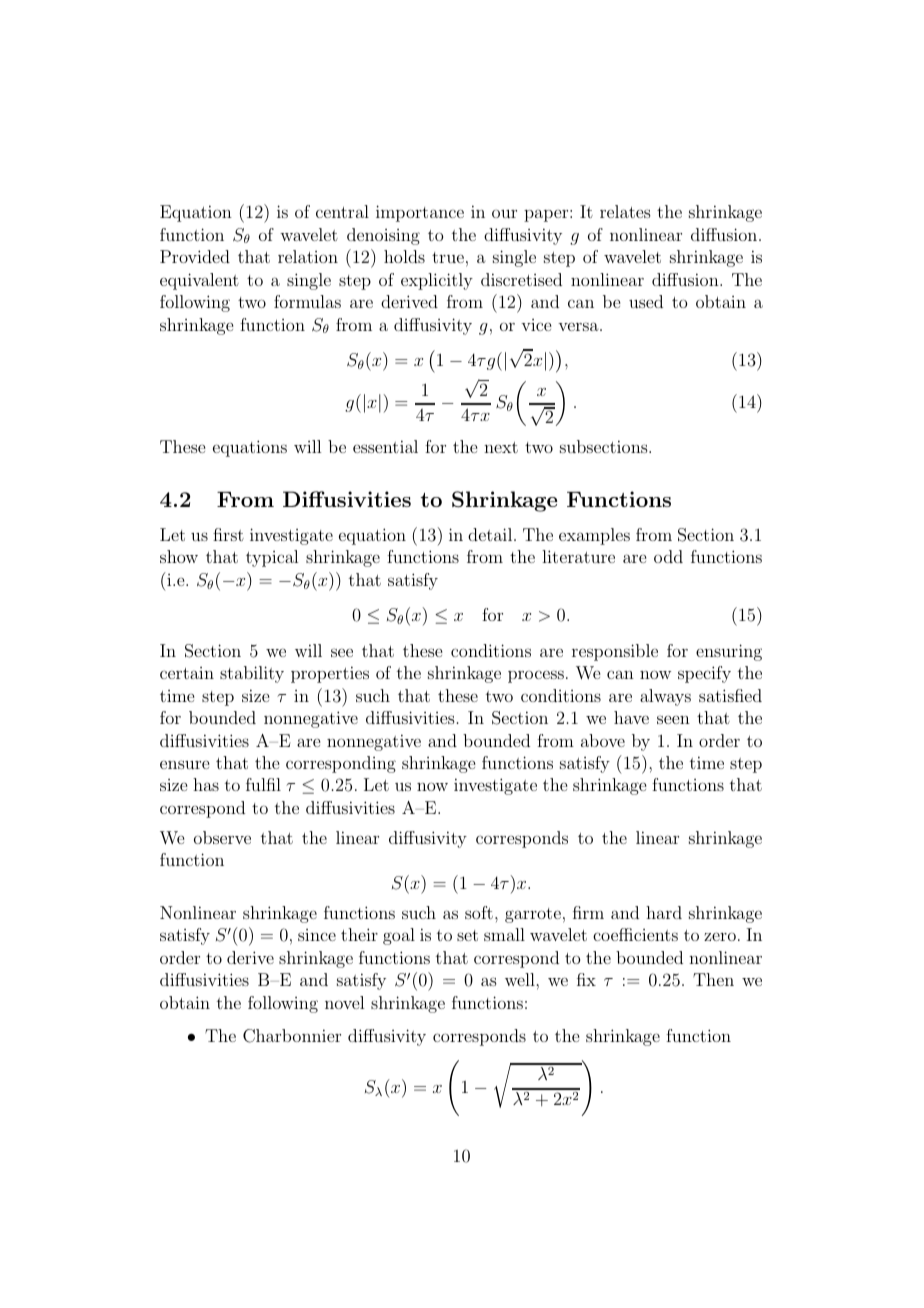 The image size is (924, 1308). I want to click on true, so click(448, 257).
